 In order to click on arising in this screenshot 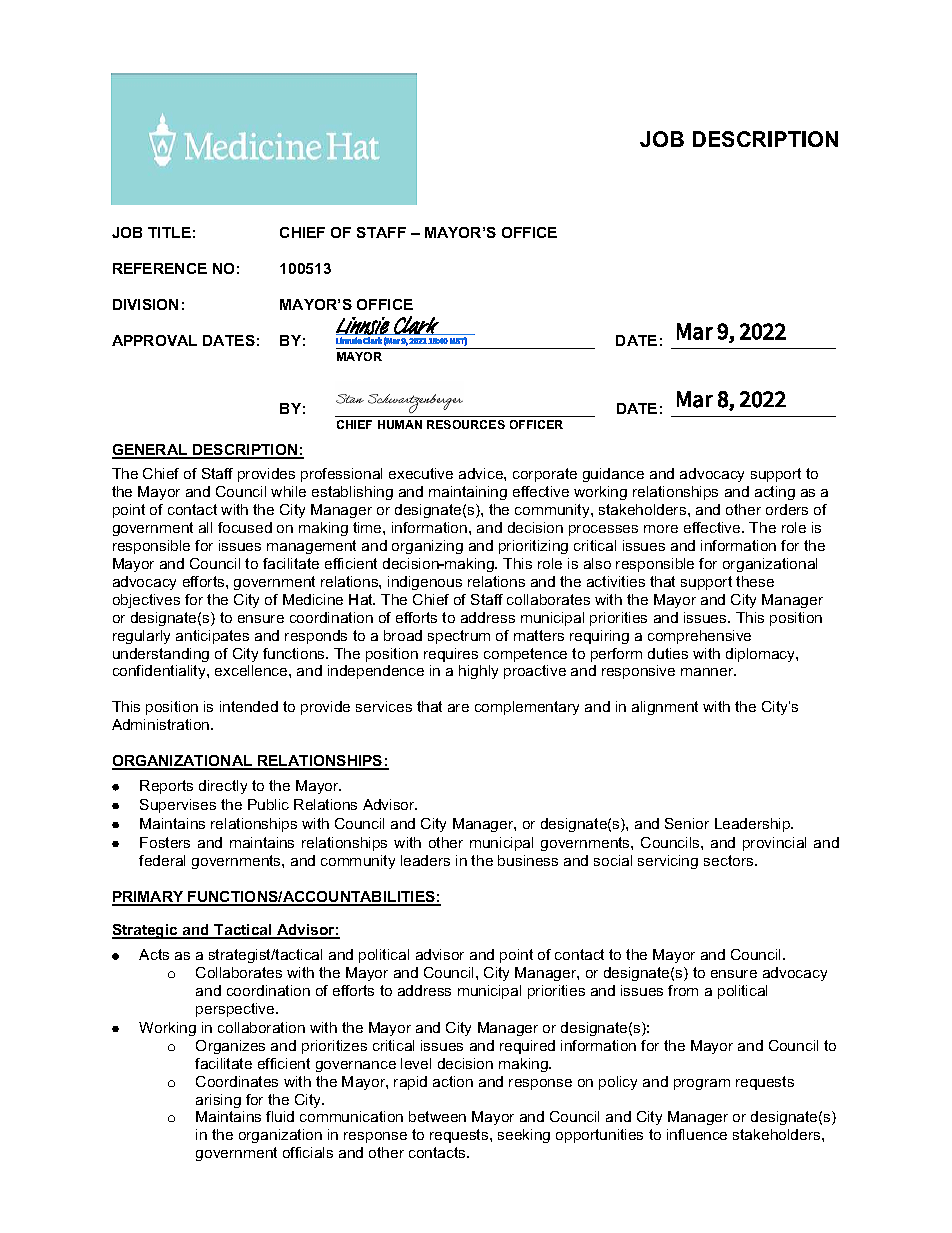, I will do `click(218, 1101)`.
